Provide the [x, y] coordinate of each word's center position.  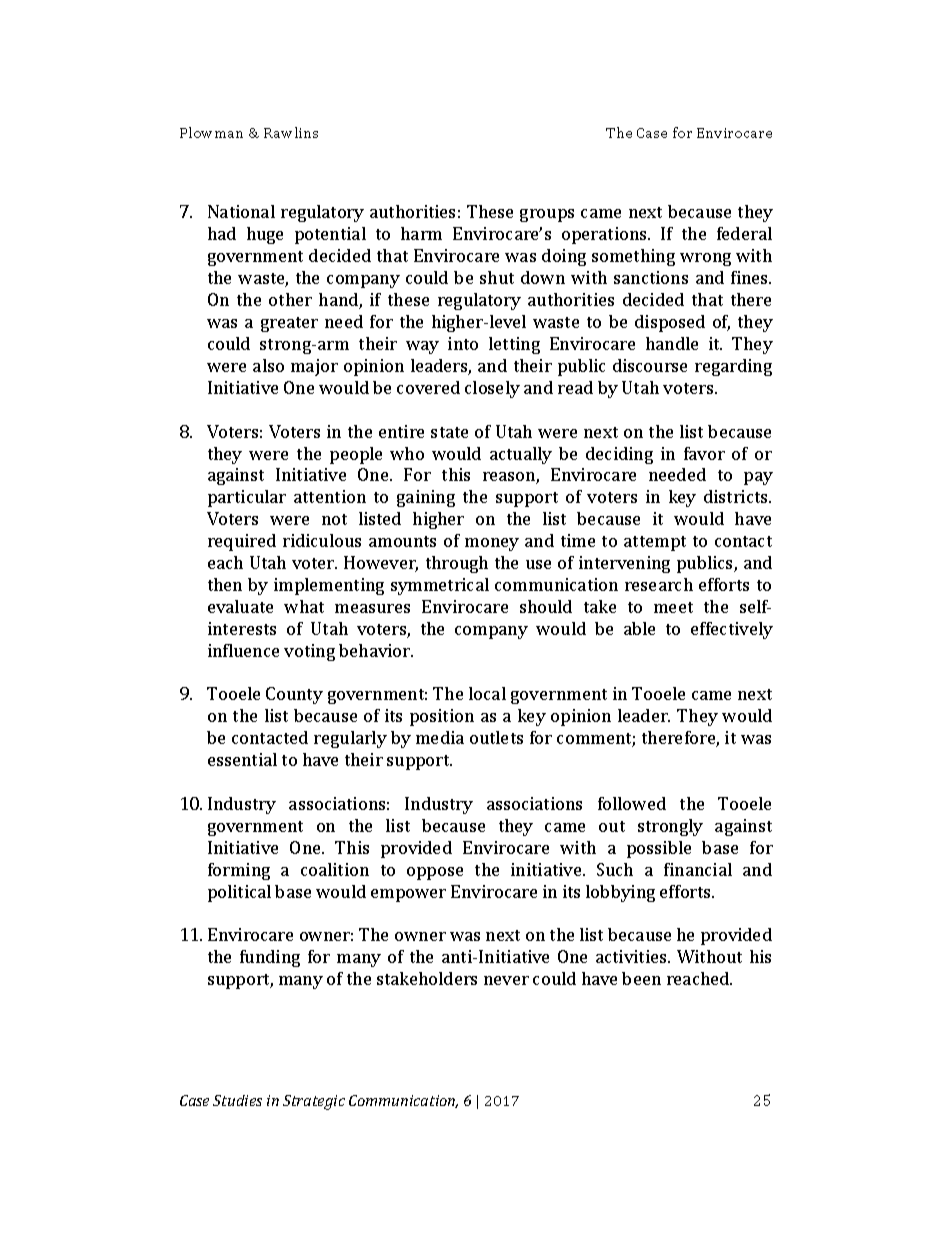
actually [521, 455]
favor [704, 453]
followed [632, 803]
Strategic [314, 1102]
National [241, 211]
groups [547, 215]
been [641, 978]
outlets [496, 737]
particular [247, 498]
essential [242, 759]
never [506, 980]
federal [744, 233]
